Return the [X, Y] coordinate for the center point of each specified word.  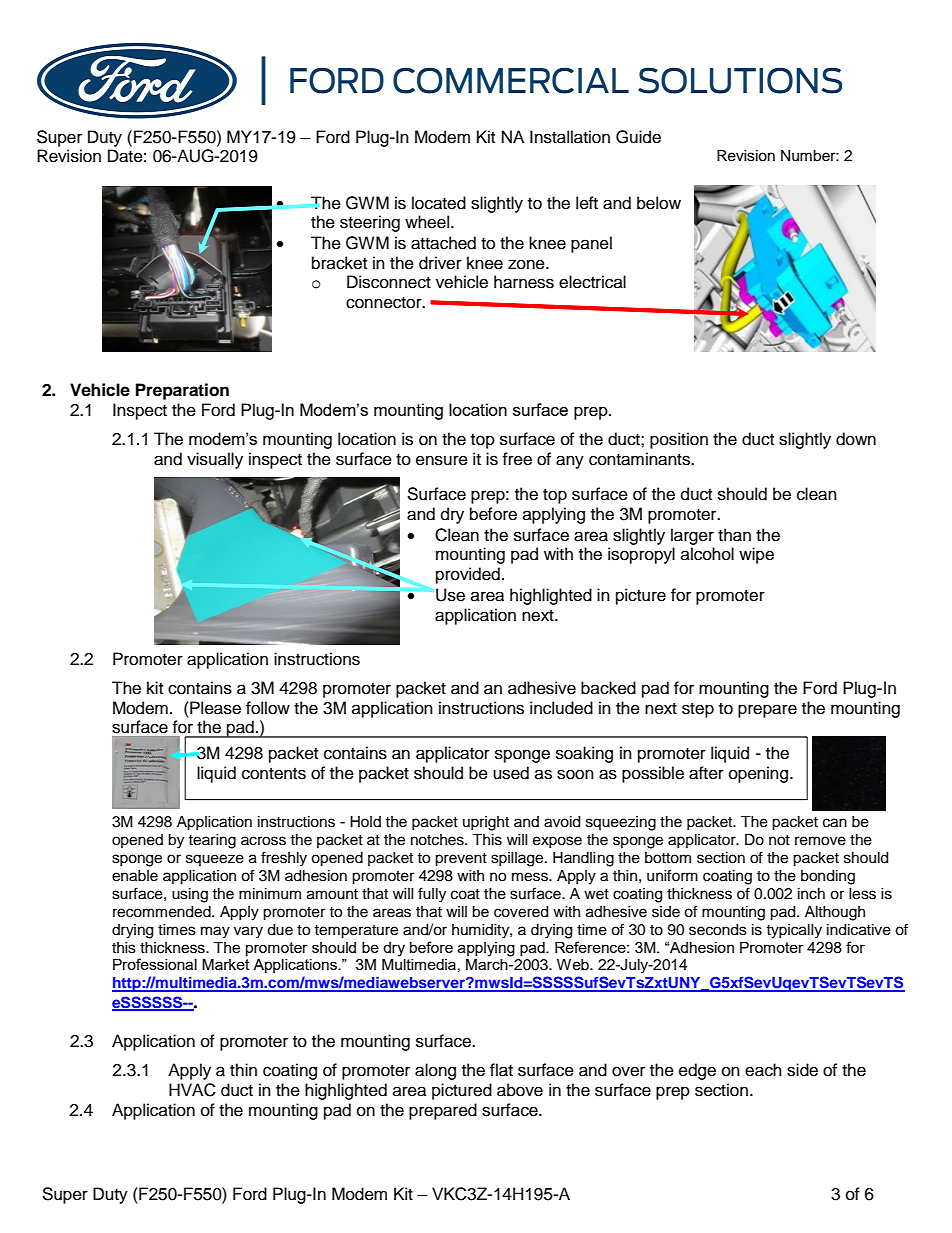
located [439, 203]
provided [468, 575]
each [763, 1070]
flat [501, 1070]
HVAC [192, 1090]
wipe [756, 555]
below [659, 203]
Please [214, 708]
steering [370, 223]
